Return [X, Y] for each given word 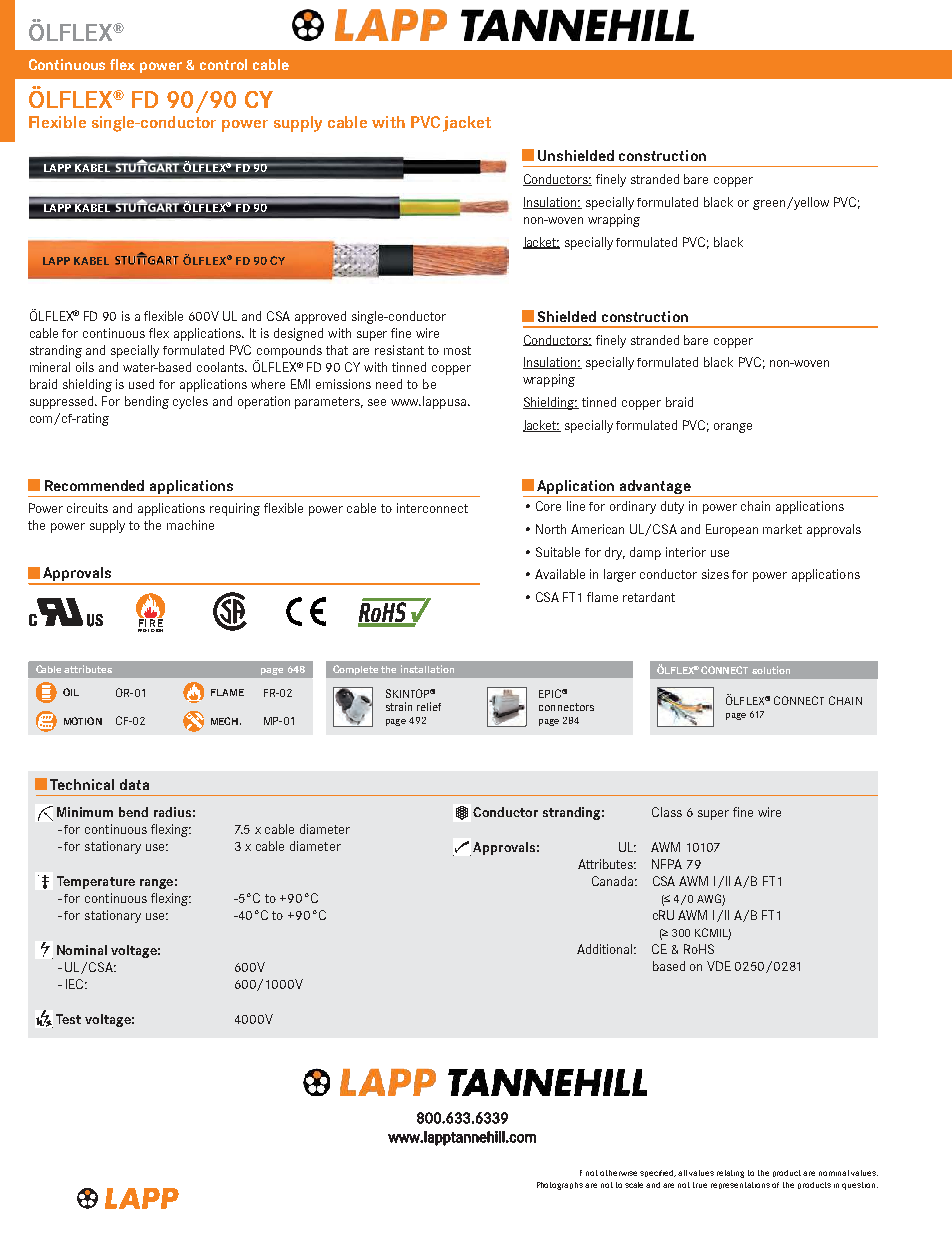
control [223, 64]
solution [771, 670]
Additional [606, 949]
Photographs [560, 1186]
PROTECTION [150, 629]
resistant [399, 350]
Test [68, 1019]
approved [320, 317]
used [141, 384]
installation [427, 669]
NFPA [667, 864]
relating [730, 1174]
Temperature [96, 882]
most [457, 350]
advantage [655, 488]
